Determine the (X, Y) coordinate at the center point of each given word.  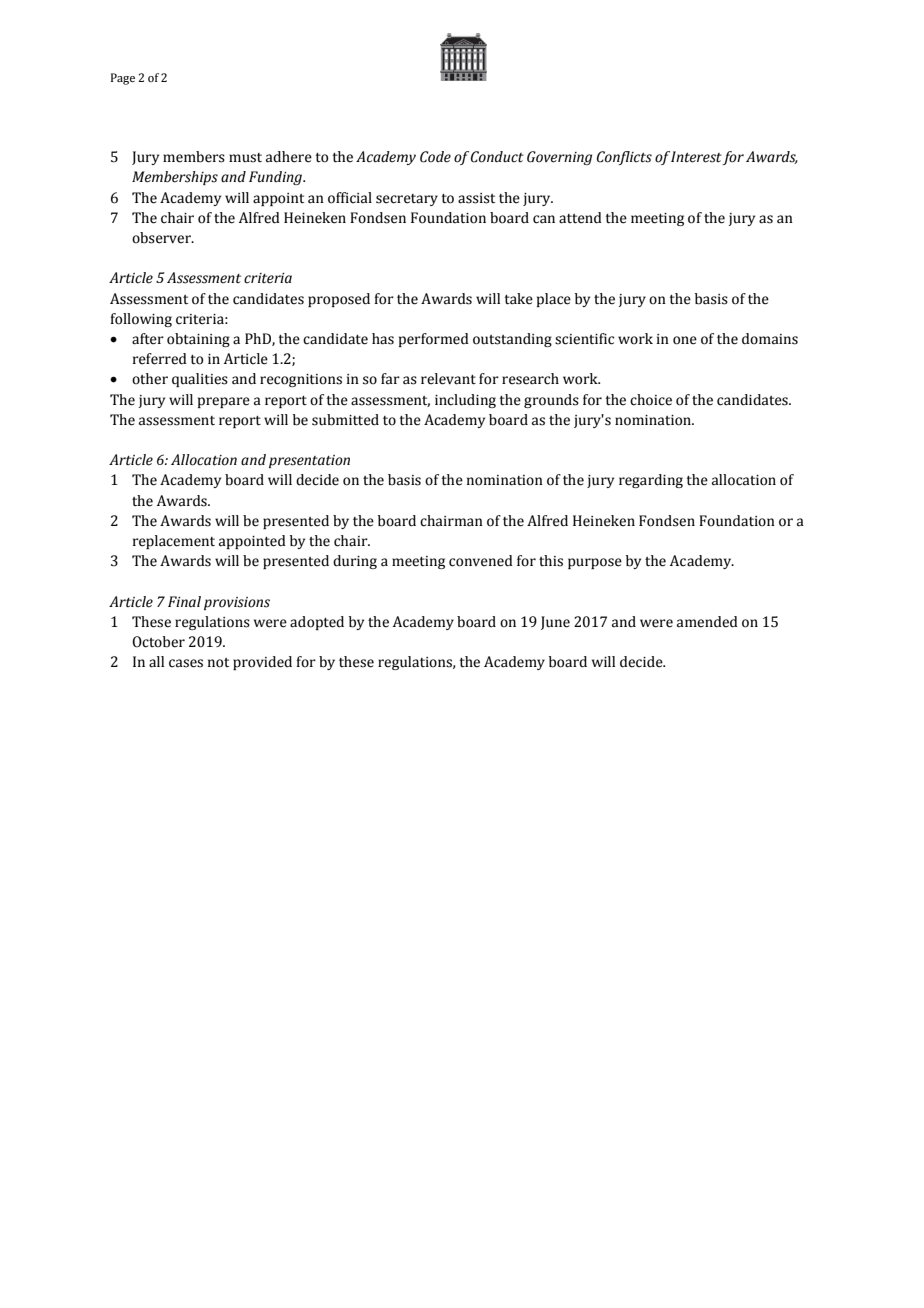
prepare (224, 402)
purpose (595, 563)
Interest (697, 158)
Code (435, 157)
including (465, 401)
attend (580, 218)
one (685, 340)
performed (434, 340)
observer (162, 238)
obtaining (198, 340)
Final (184, 601)
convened (481, 561)
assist (476, 198)
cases (186, 663)
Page (123, 79)
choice (651, 400)
